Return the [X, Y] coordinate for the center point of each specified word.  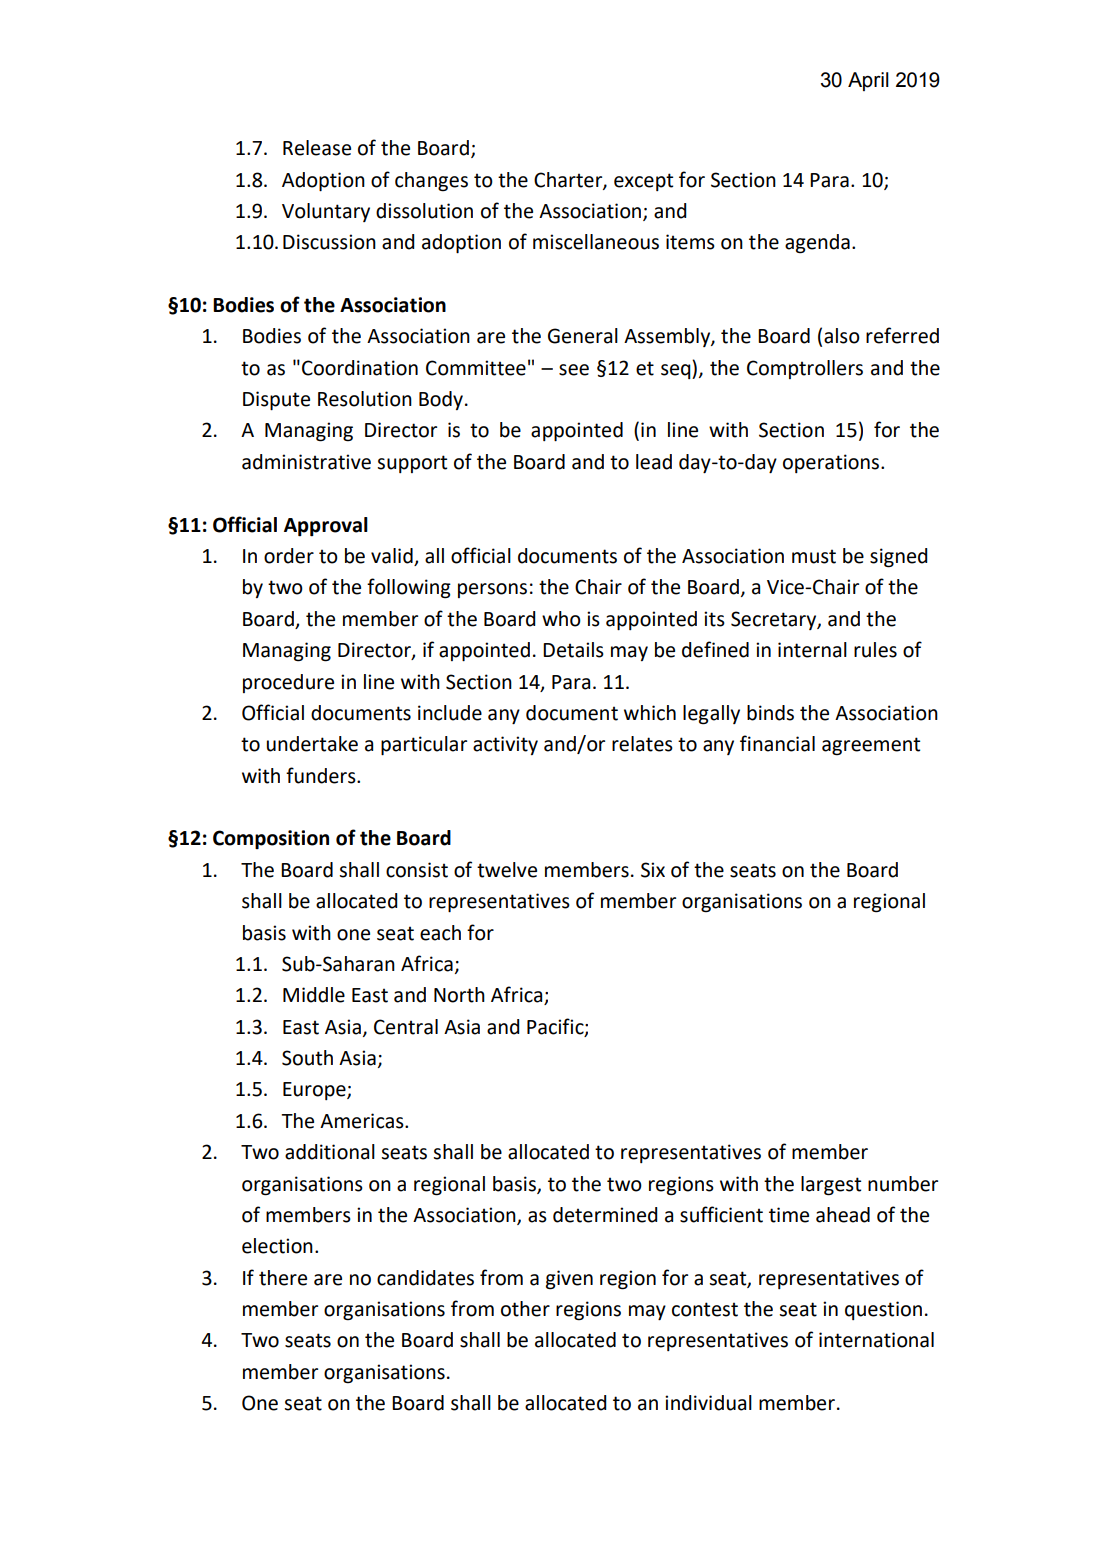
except [643, 182]
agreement [871, 746]
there [283, 1278]
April [868, 81]
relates [642, 744]
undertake [312, 744]
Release [317, 148]
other [525, 1309]
